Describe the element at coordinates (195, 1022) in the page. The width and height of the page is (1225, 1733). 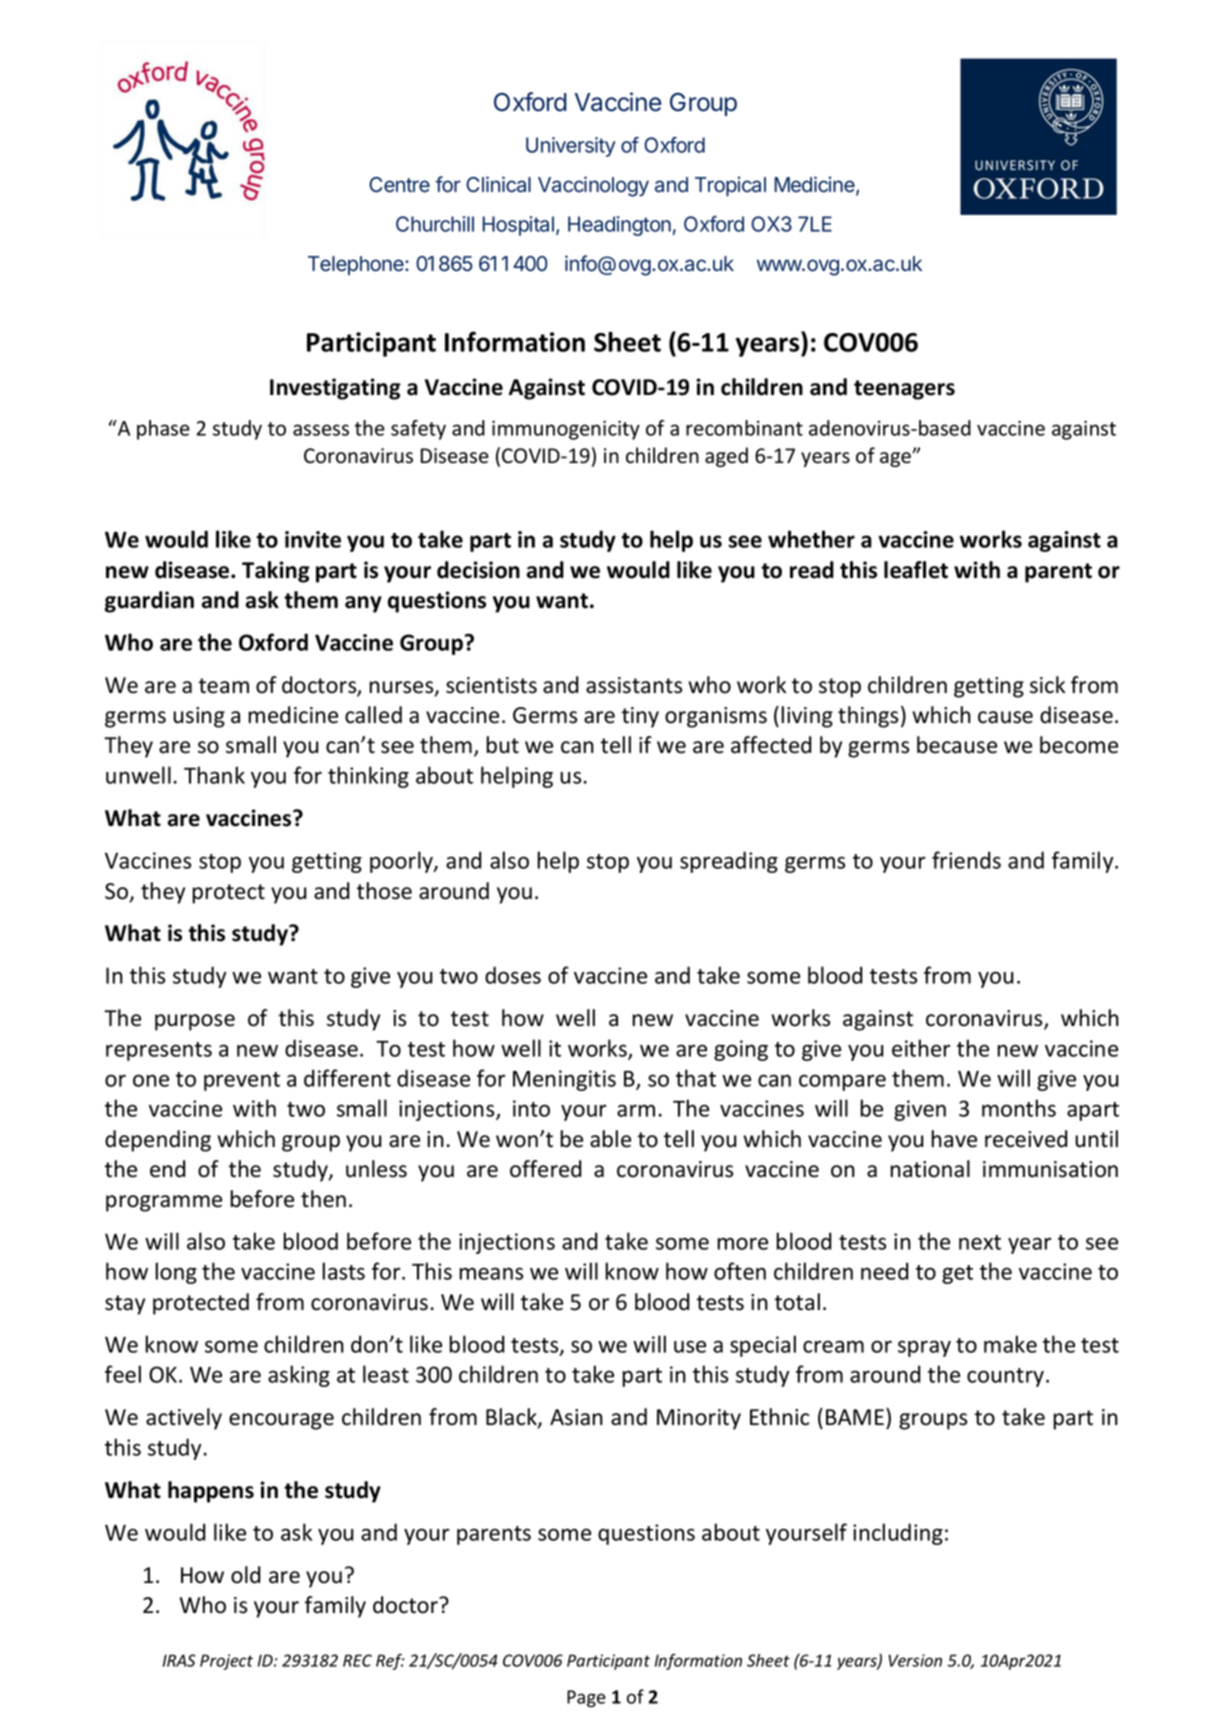
I see `purpose` at that location.
